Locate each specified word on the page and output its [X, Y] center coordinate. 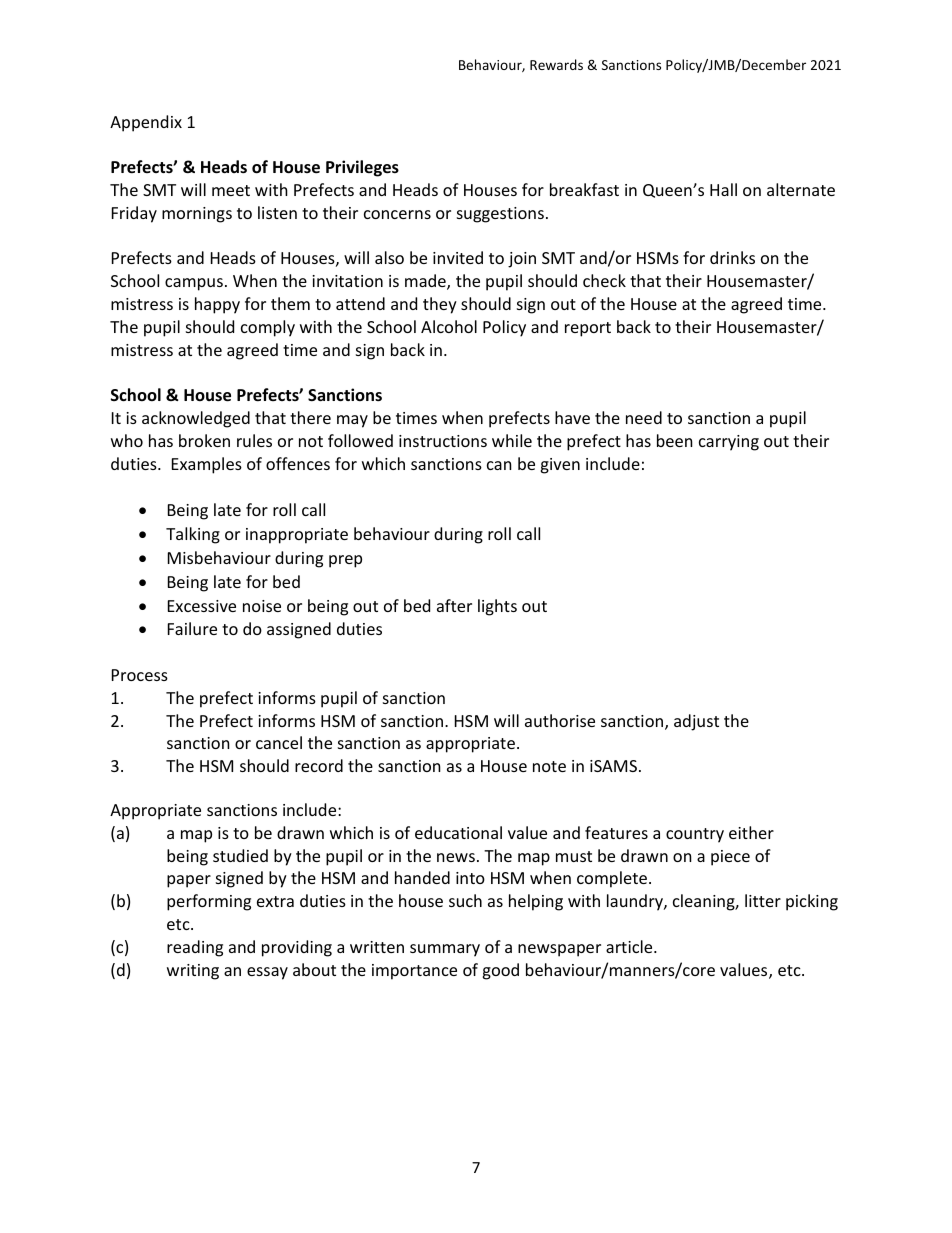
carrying [729, 443]
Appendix [146, 123]
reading [195, 948]
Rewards [556, 64]
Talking [193, 535]
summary [445, 950]
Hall [723, 189]
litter [763, 900]
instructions [443, 441]
